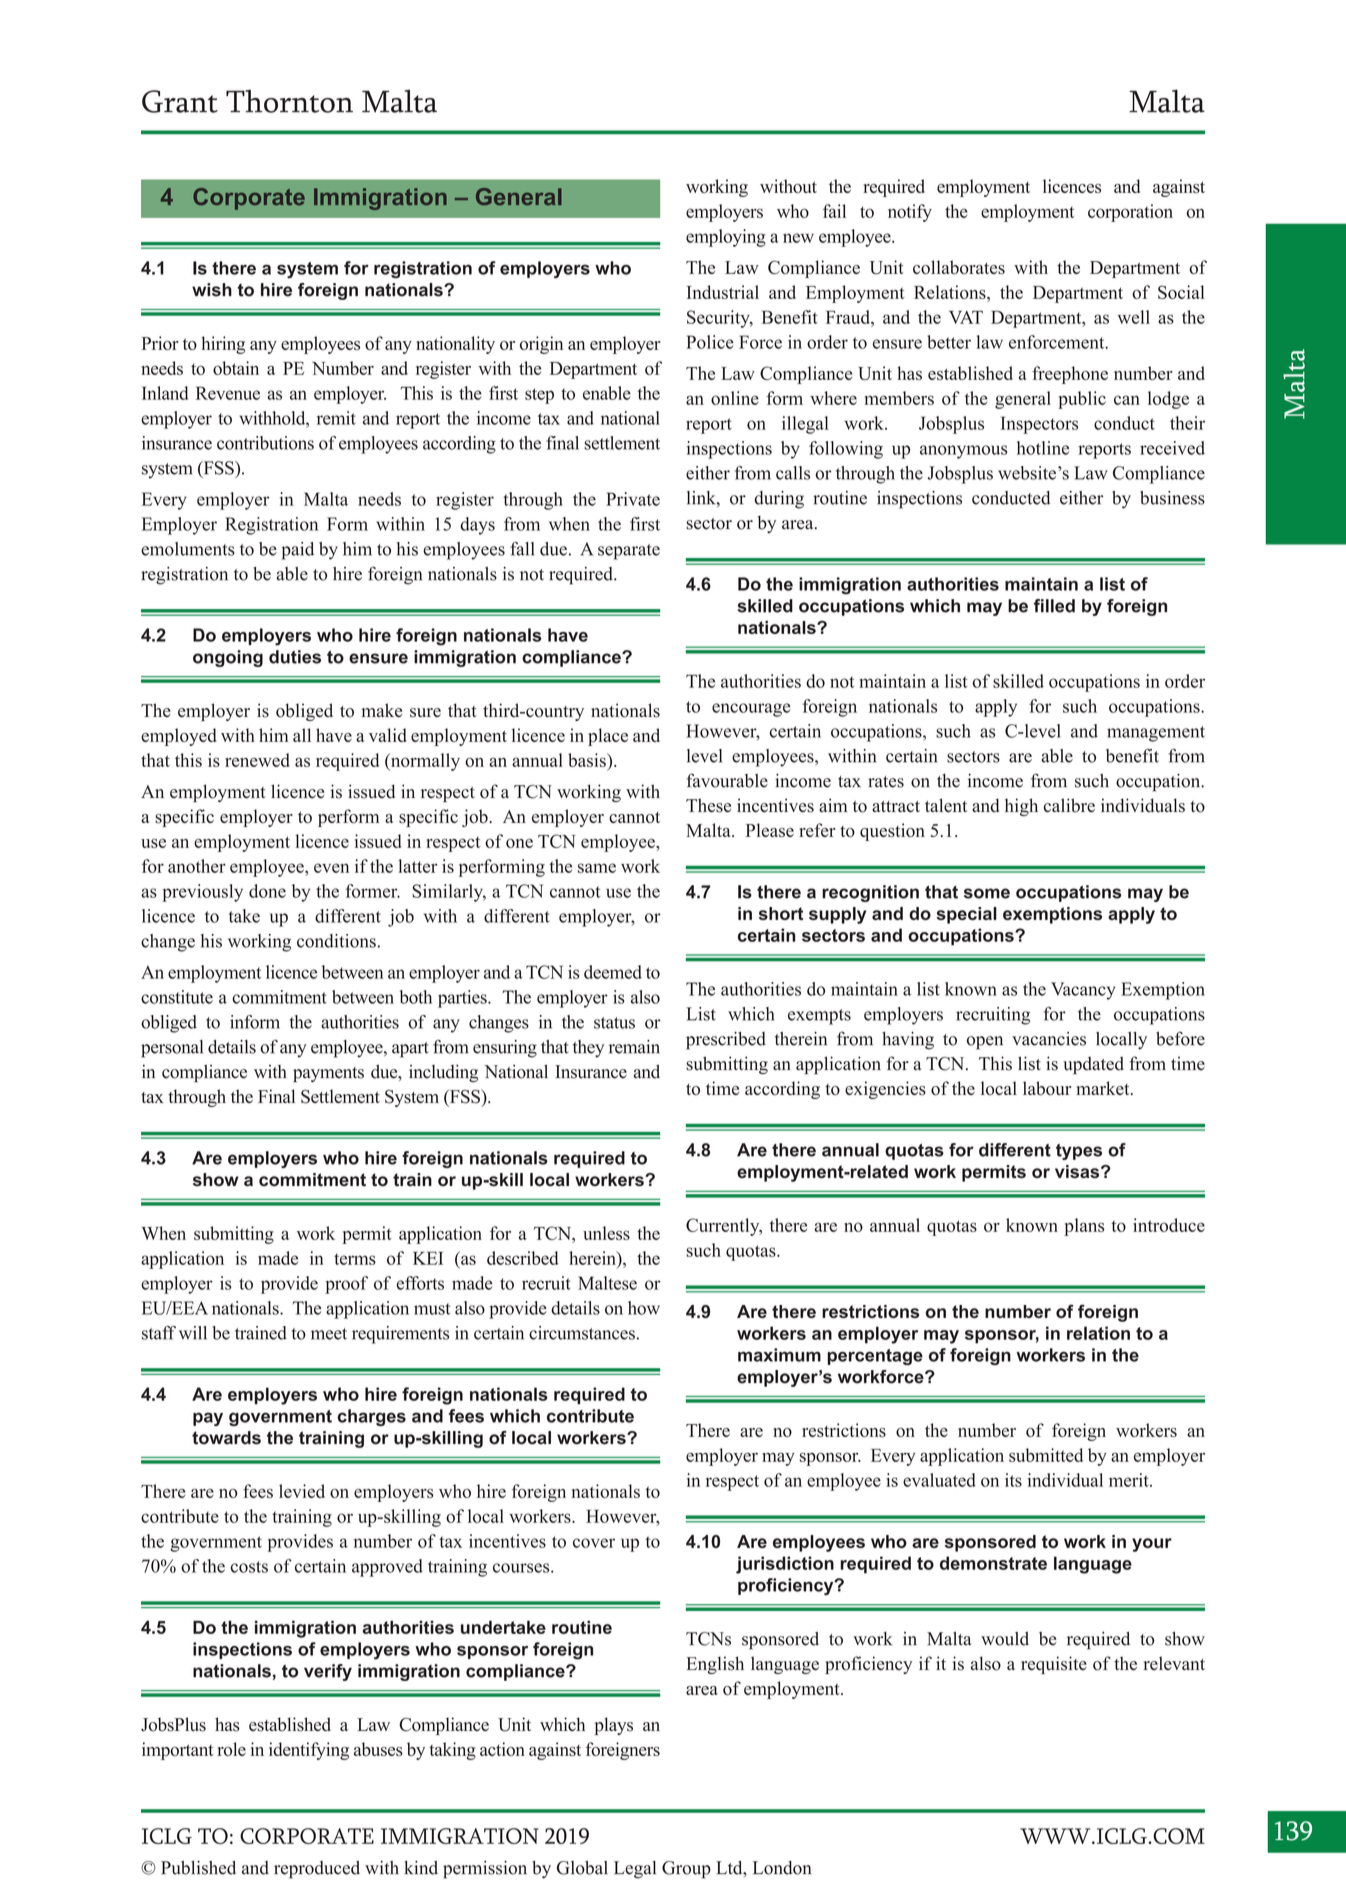 The height and width of the screenshot is (1904, 1346). What do you see at coordinates (686, 1870) in the screenshot?
I see `Group` at bounding box center [686, 1870].
